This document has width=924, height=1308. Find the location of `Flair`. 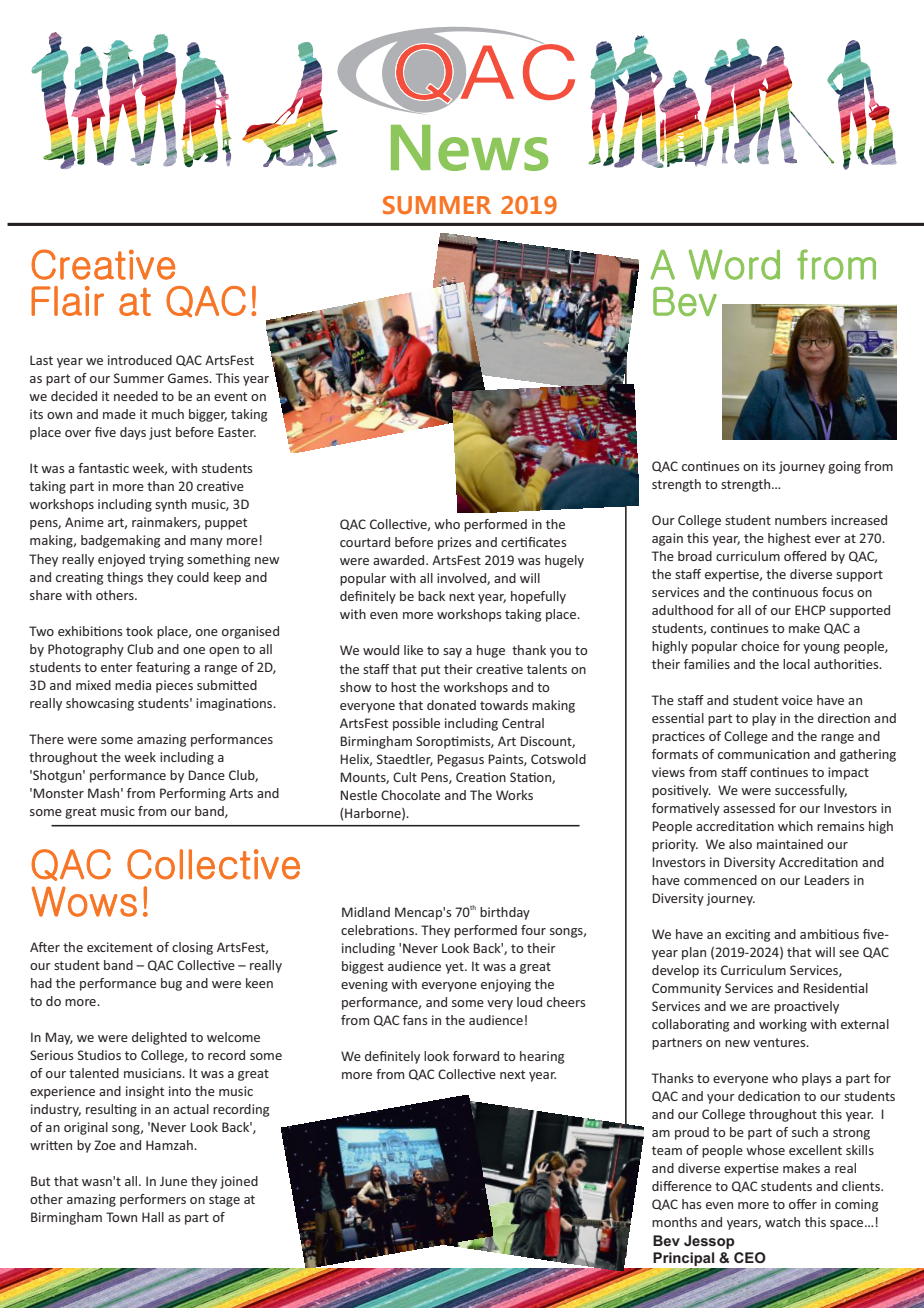

Flair is located at coordinates (67, 301).
